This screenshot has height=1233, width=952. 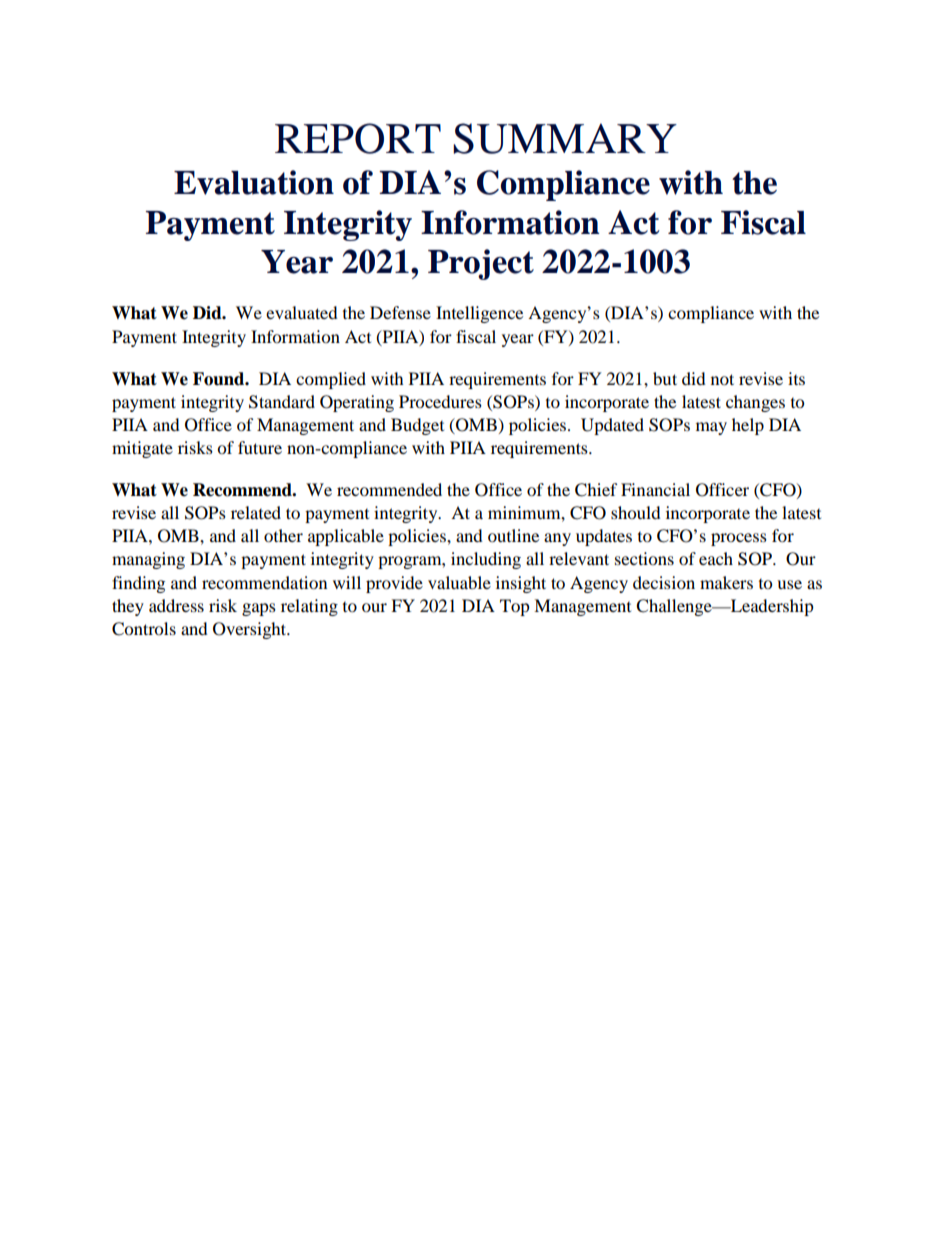 What do you see at coordinates (254, 182) in the screenshot?
I see `Evaluation` at bounding box center [254, 182].
